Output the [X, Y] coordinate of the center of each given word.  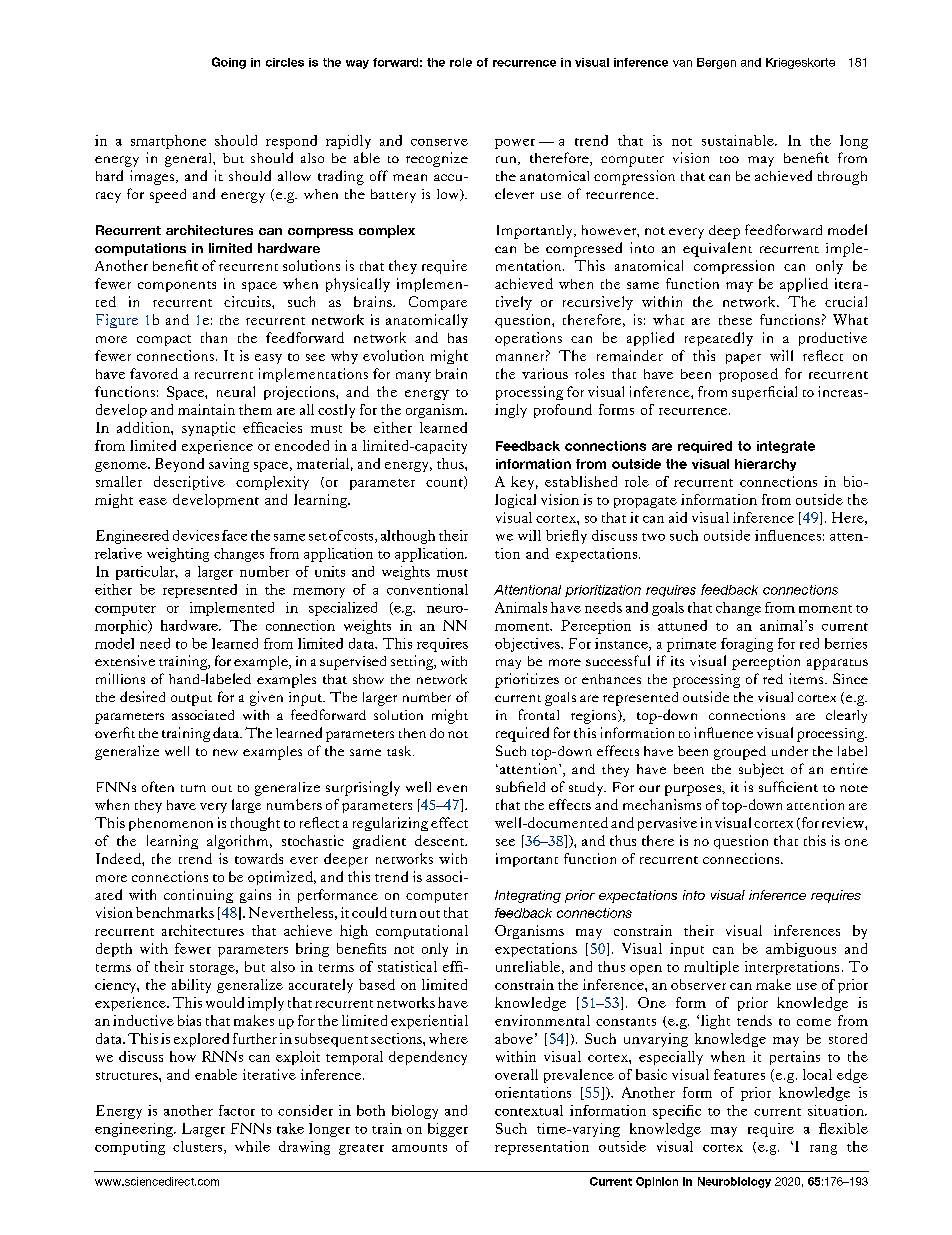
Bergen [716, 63]
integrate [786, 447]
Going [229, 63]
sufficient [788, 786]
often [158, 786]
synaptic [208, 429]
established [581, 481]
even [452, 788]
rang [823, 1150]
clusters [199, 1147]
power [515, 144]
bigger [448, 1130]
